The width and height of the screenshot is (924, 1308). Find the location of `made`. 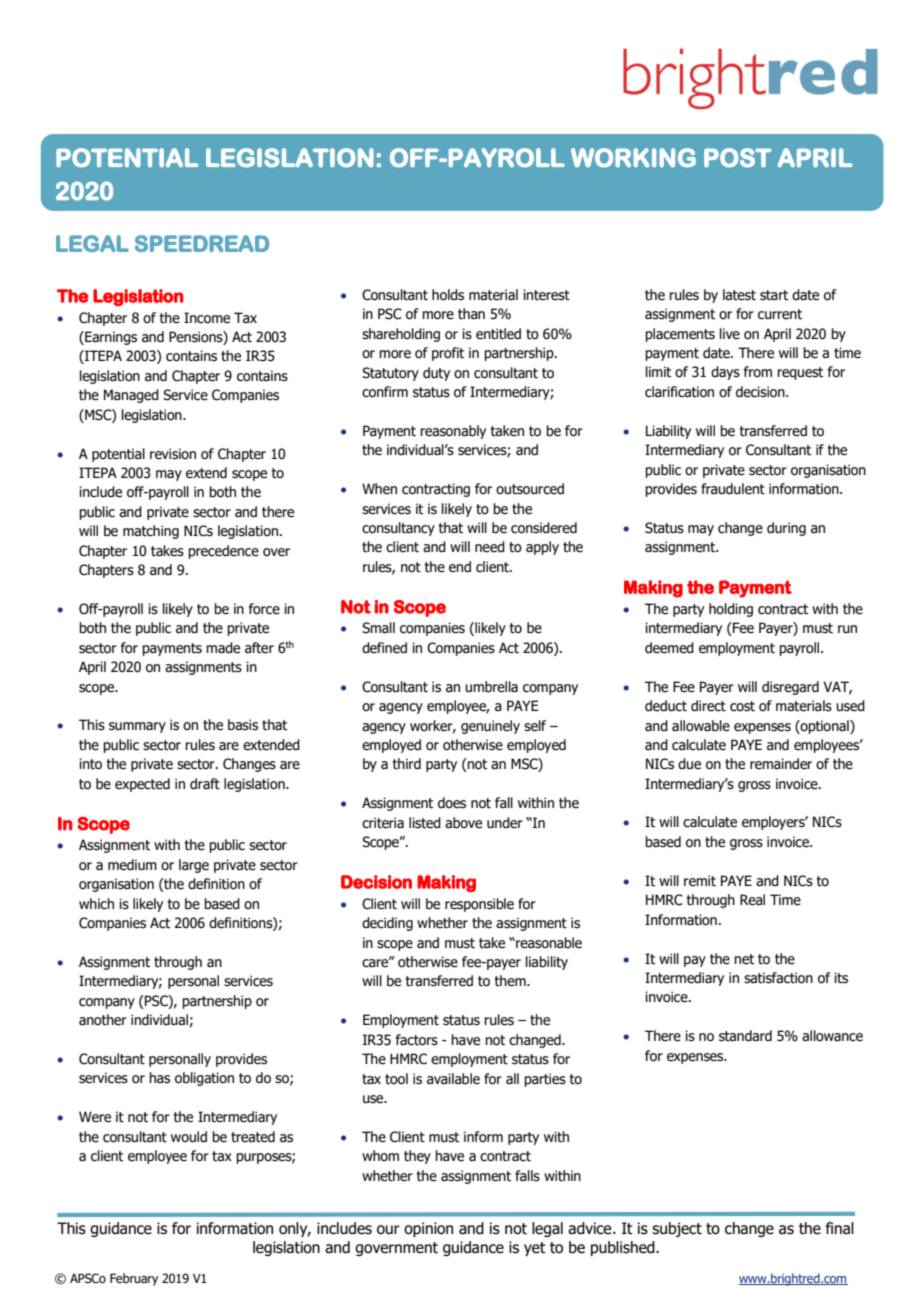

made is located at coordinates (223, 648).
